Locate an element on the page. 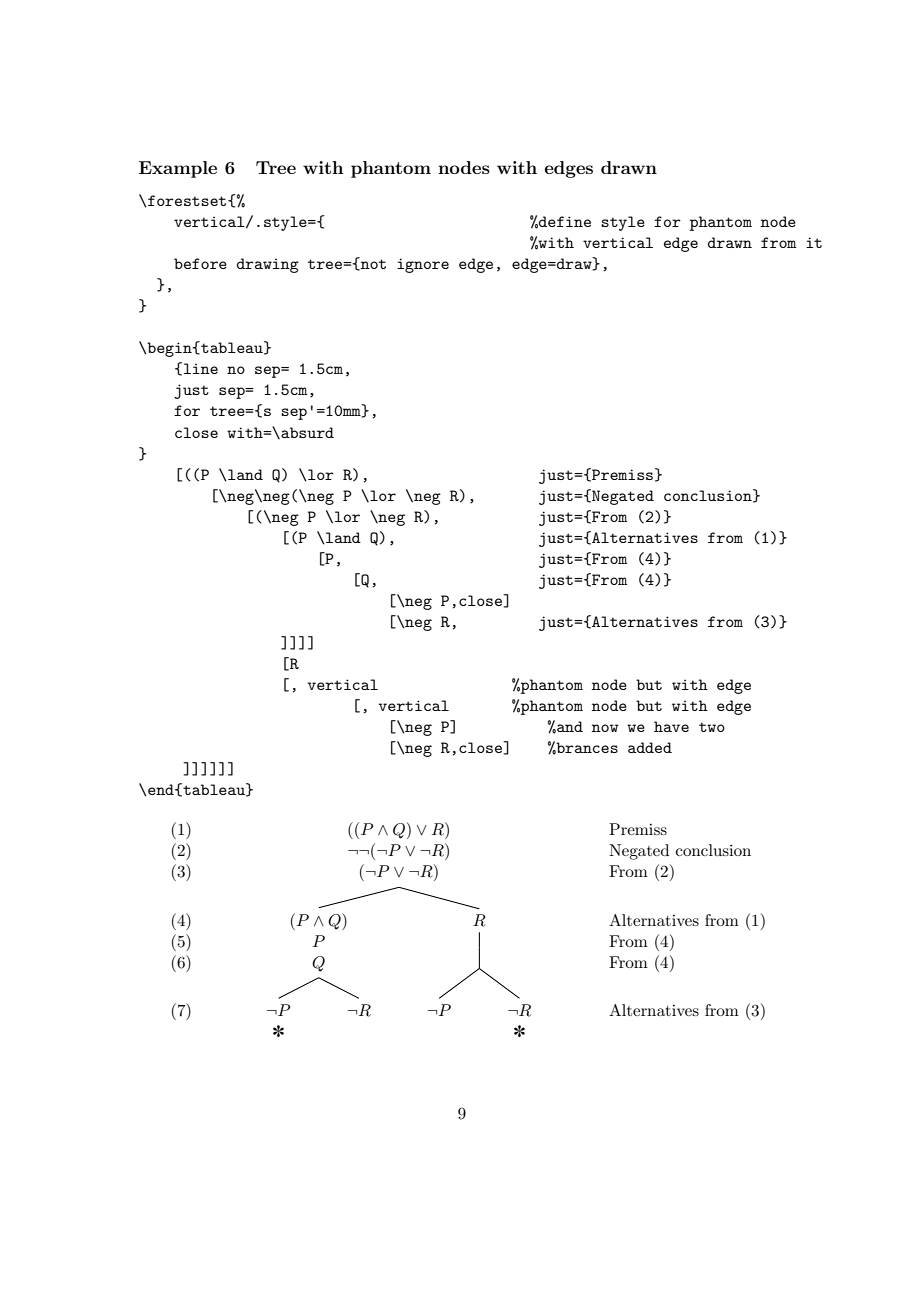 This page has width=924, height=1308. Example is located at coordinates (178, 169).
